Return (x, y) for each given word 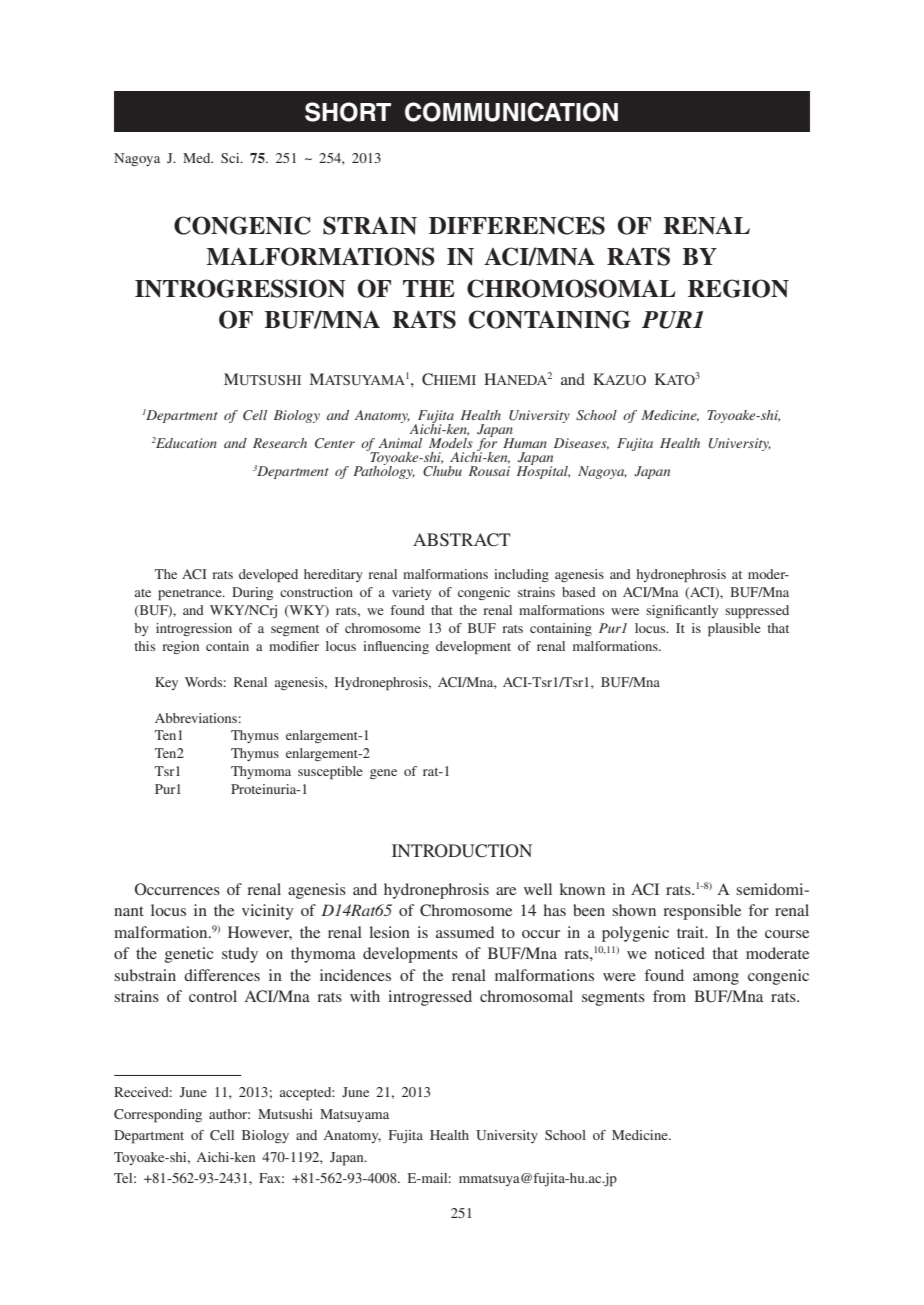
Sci (231, 158)
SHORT (348, 112)
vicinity (268, 912)
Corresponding (158, 1116)
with (365, 996)
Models (451, 443)
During (252, 593)
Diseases (581, 444)
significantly (682, 611)
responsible (702, 912)
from (669, 996)
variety (412, 593)
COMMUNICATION (511, 112)
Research (280, 443)
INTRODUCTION (462, 851)
